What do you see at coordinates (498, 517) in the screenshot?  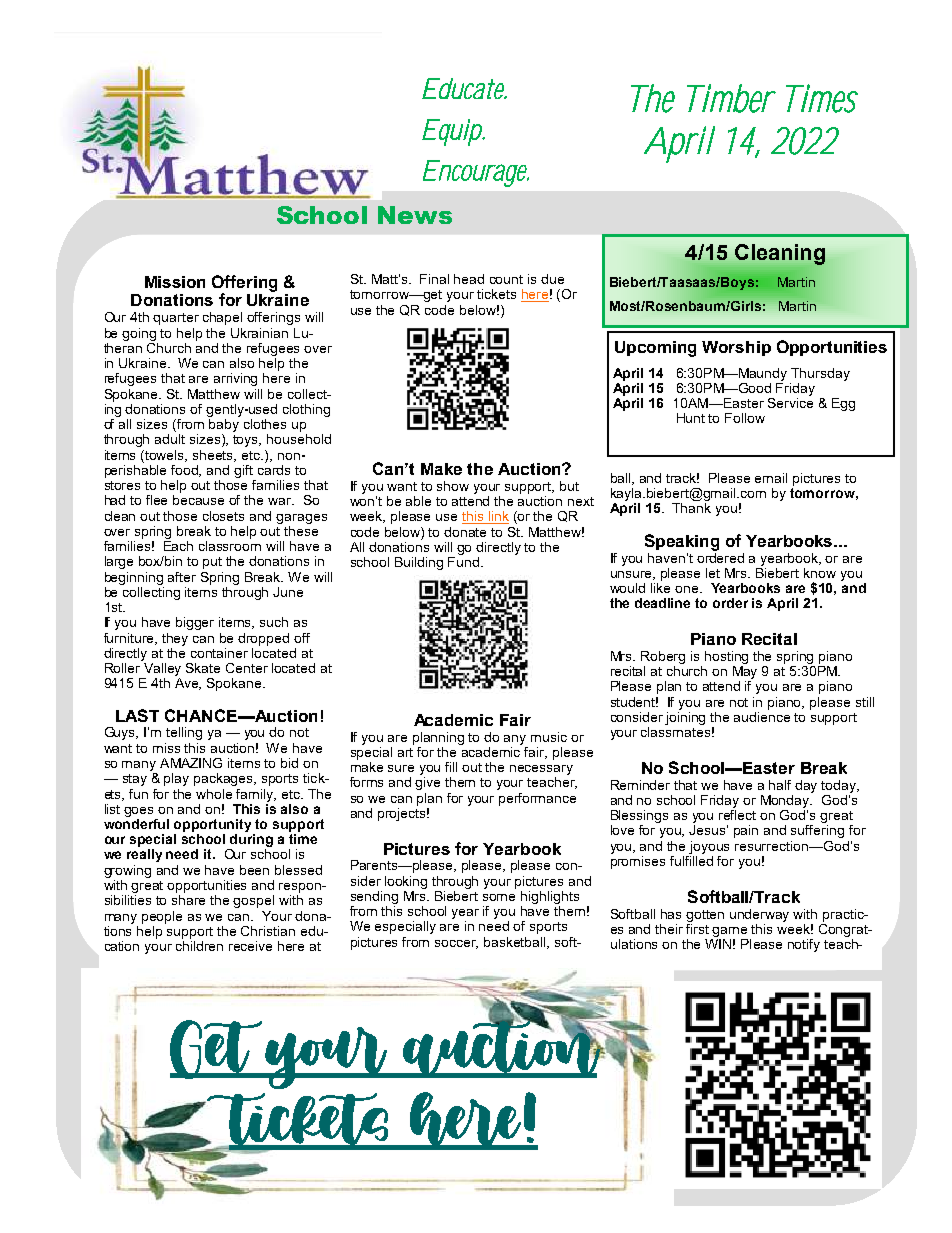 I see `link` at bounding box center [498, 517].
